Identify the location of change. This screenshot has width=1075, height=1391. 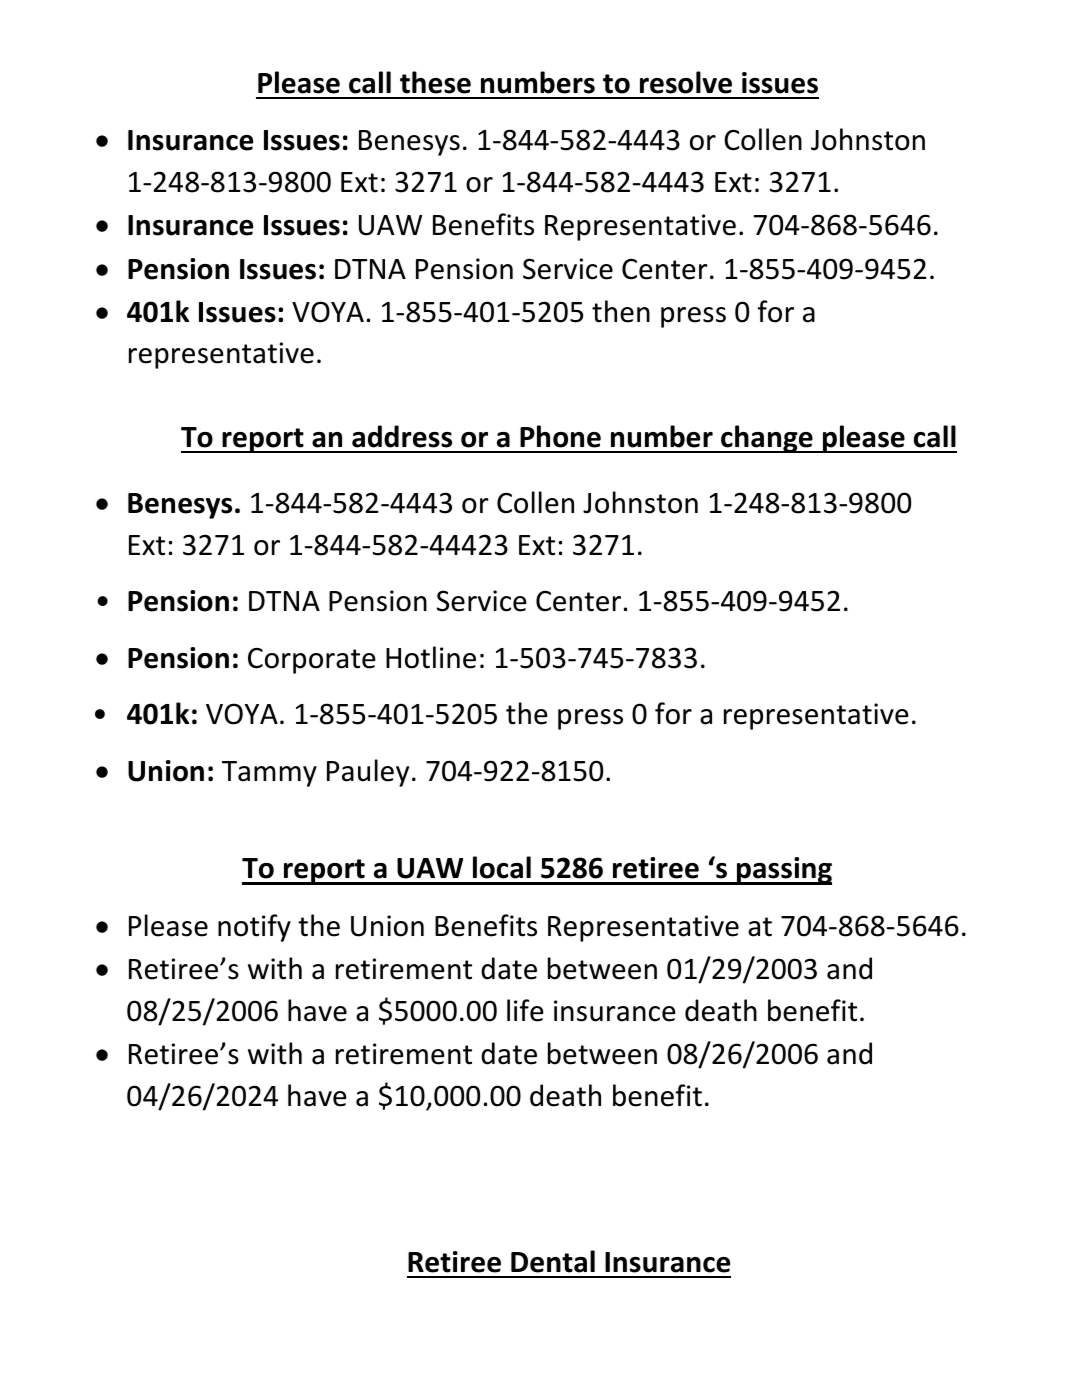
(767, 439).
